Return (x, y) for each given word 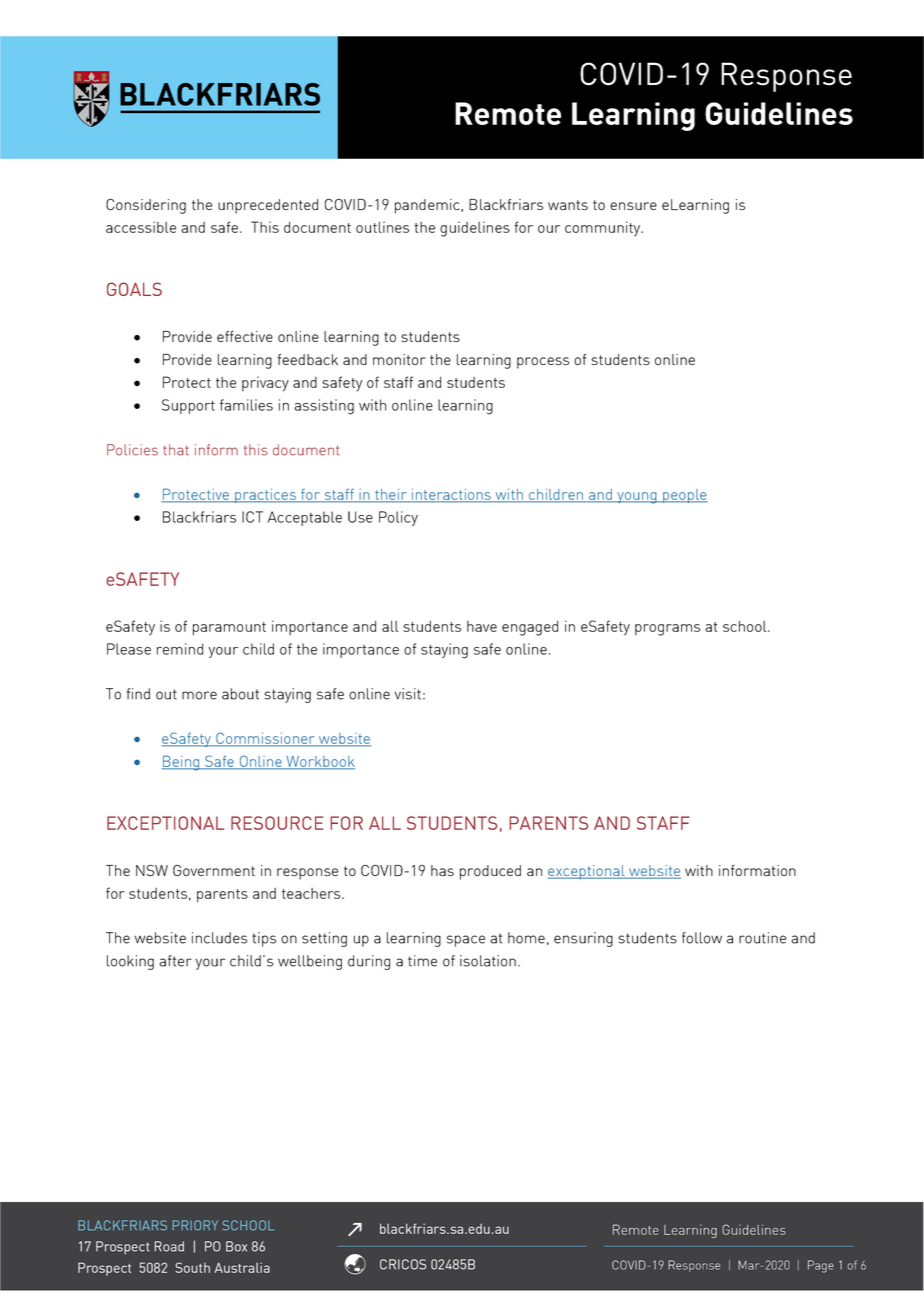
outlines (382, 227)
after (175, 961)
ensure (633, 206)
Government (214, 870)
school (746, 626)
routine (762, 938)
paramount (229, 628)
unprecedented (268, 206)
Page (821, 1266)
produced (490, 872)
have (482, 626)
